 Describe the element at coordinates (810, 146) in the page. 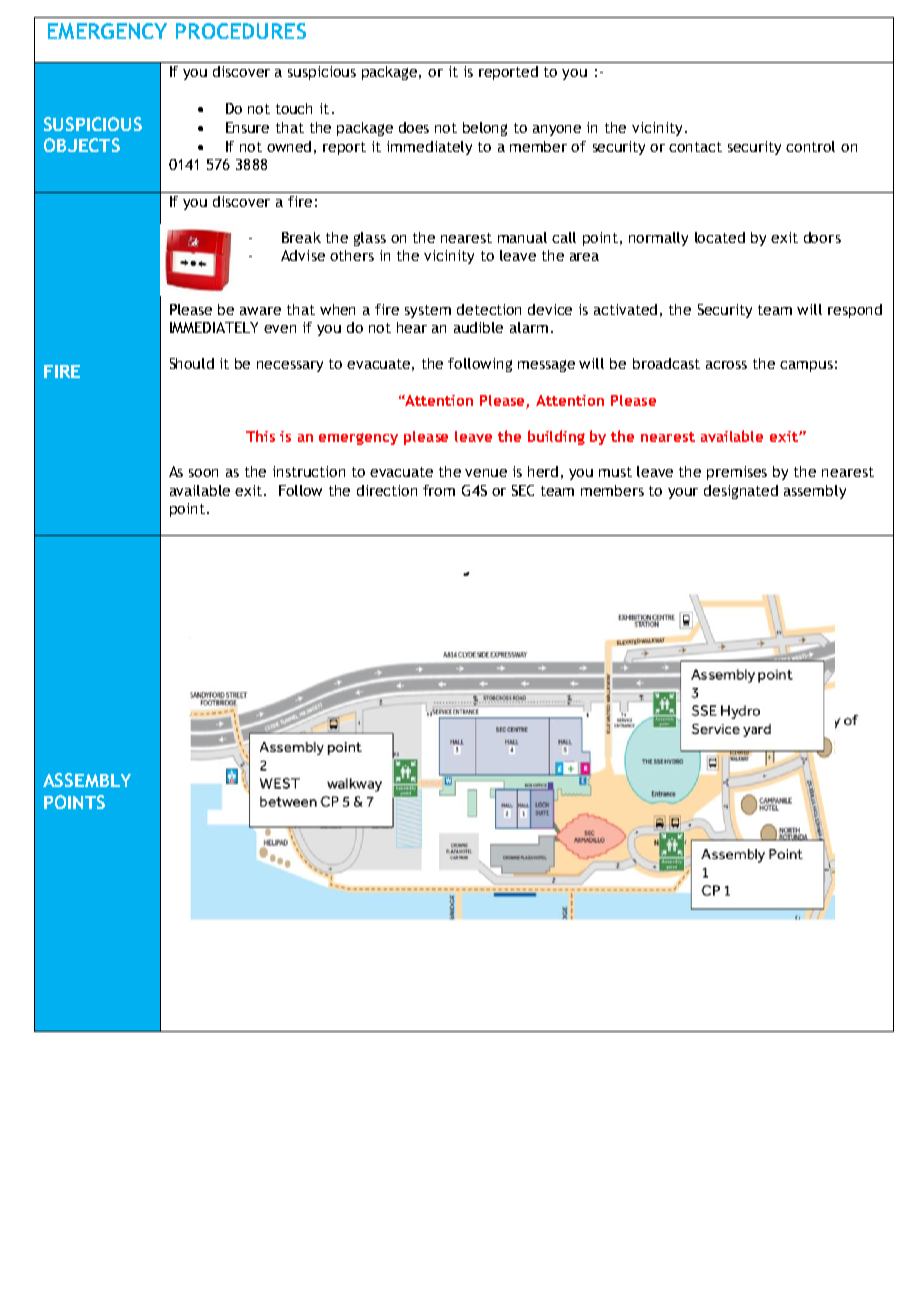

I see `control` at that location.
